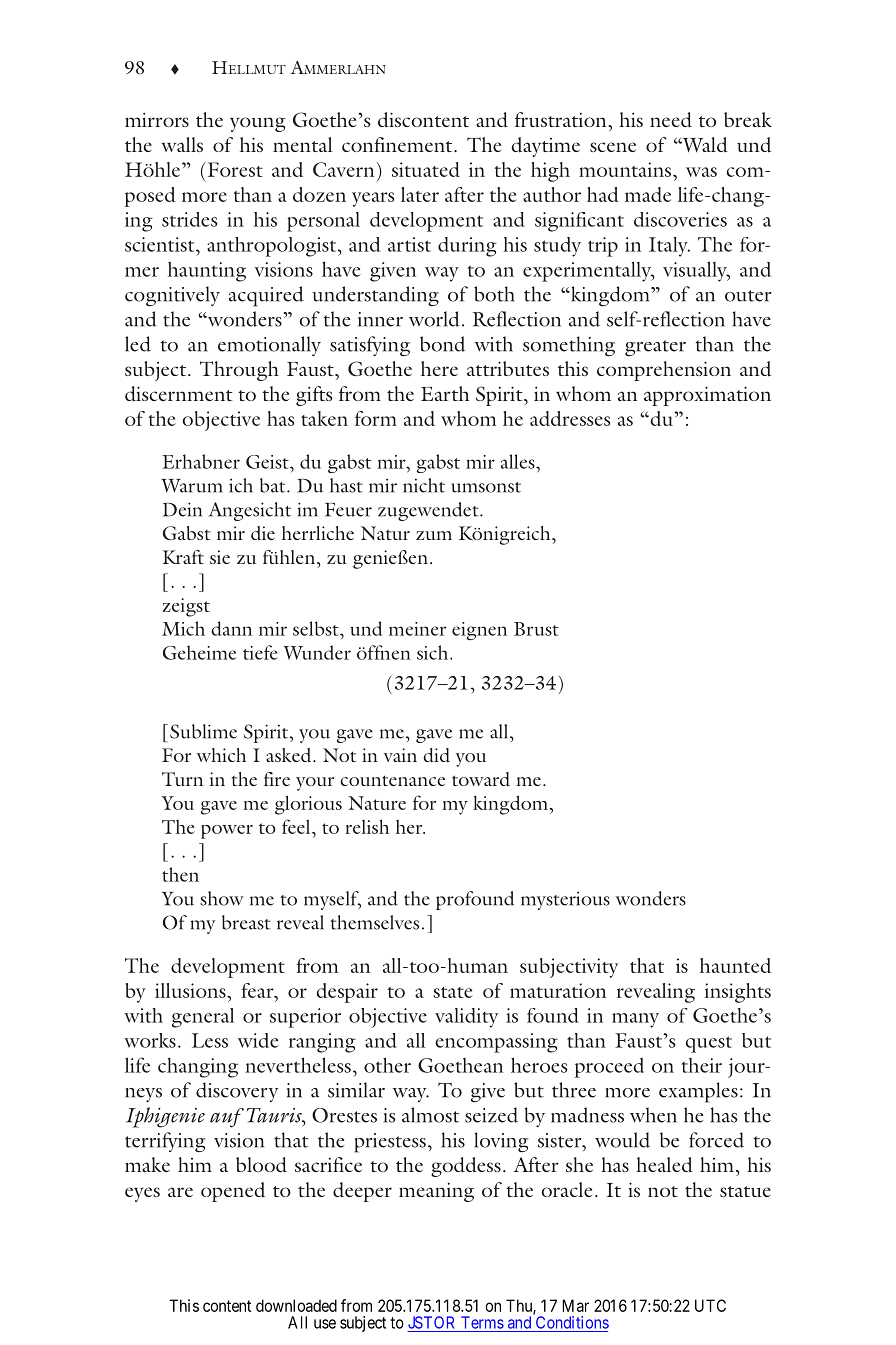  What do you see at coordinates (374, 922) in the screenshot?
I see `themselves` at bounding box center [374, 922].
